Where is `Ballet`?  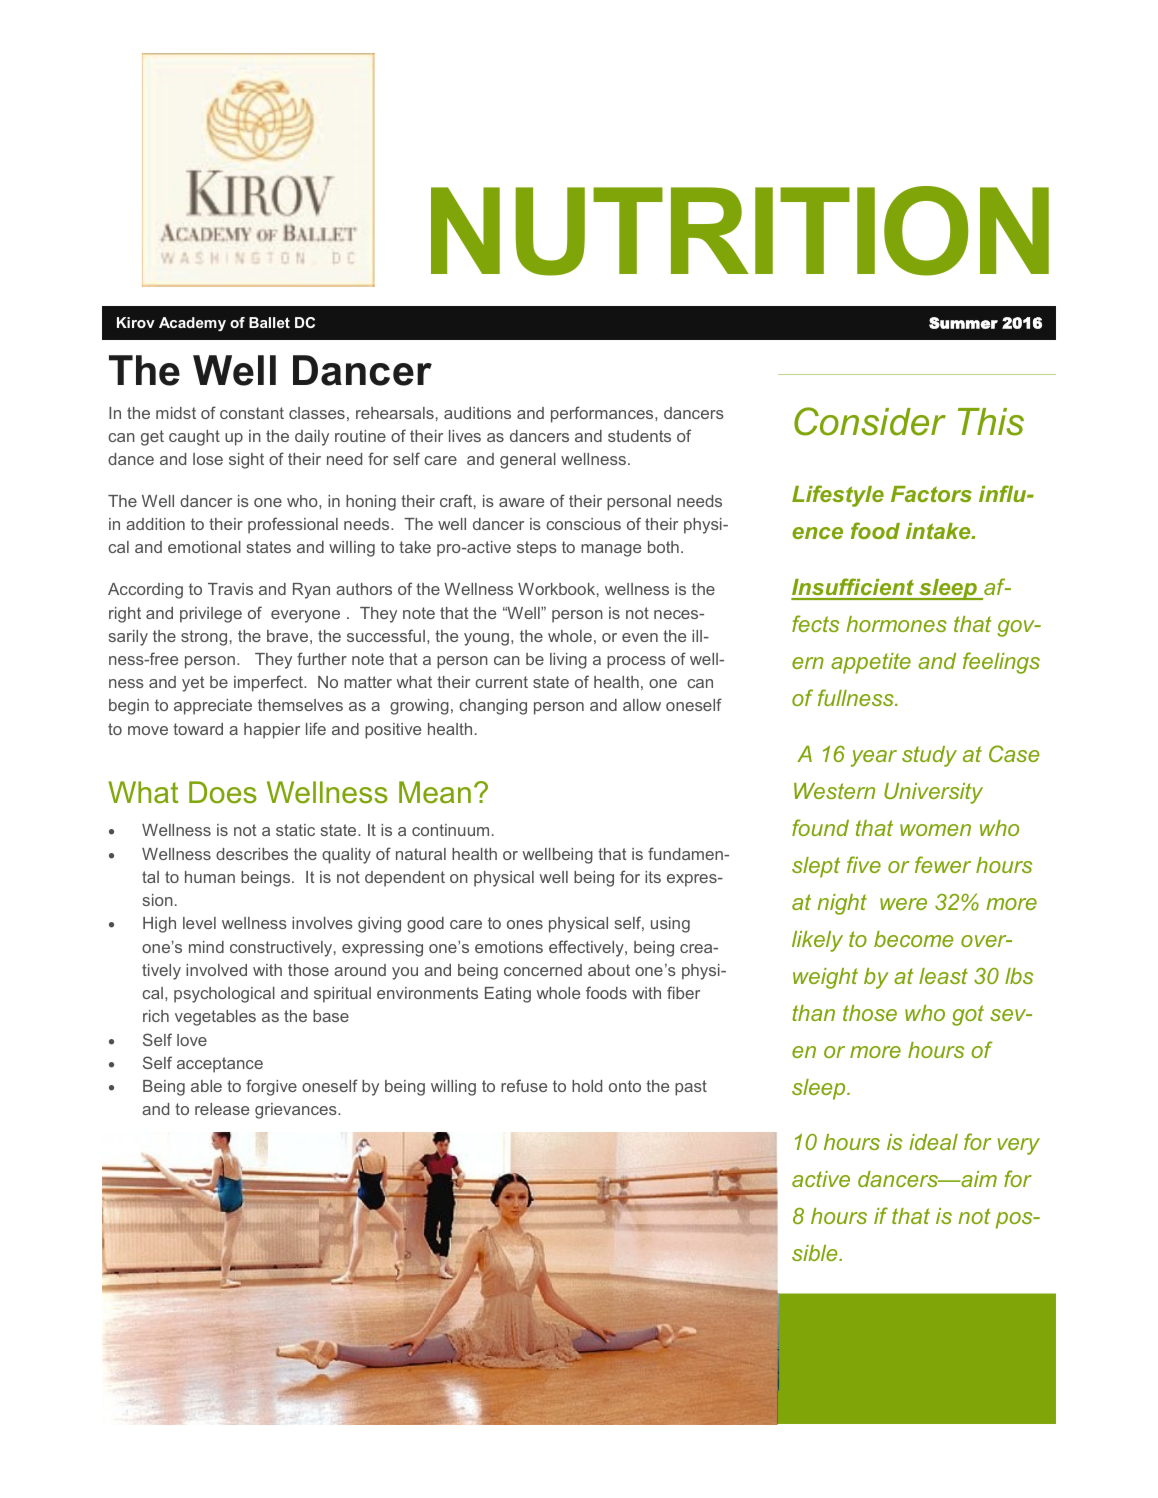 Ballet is located at coordinates (269, 322).
